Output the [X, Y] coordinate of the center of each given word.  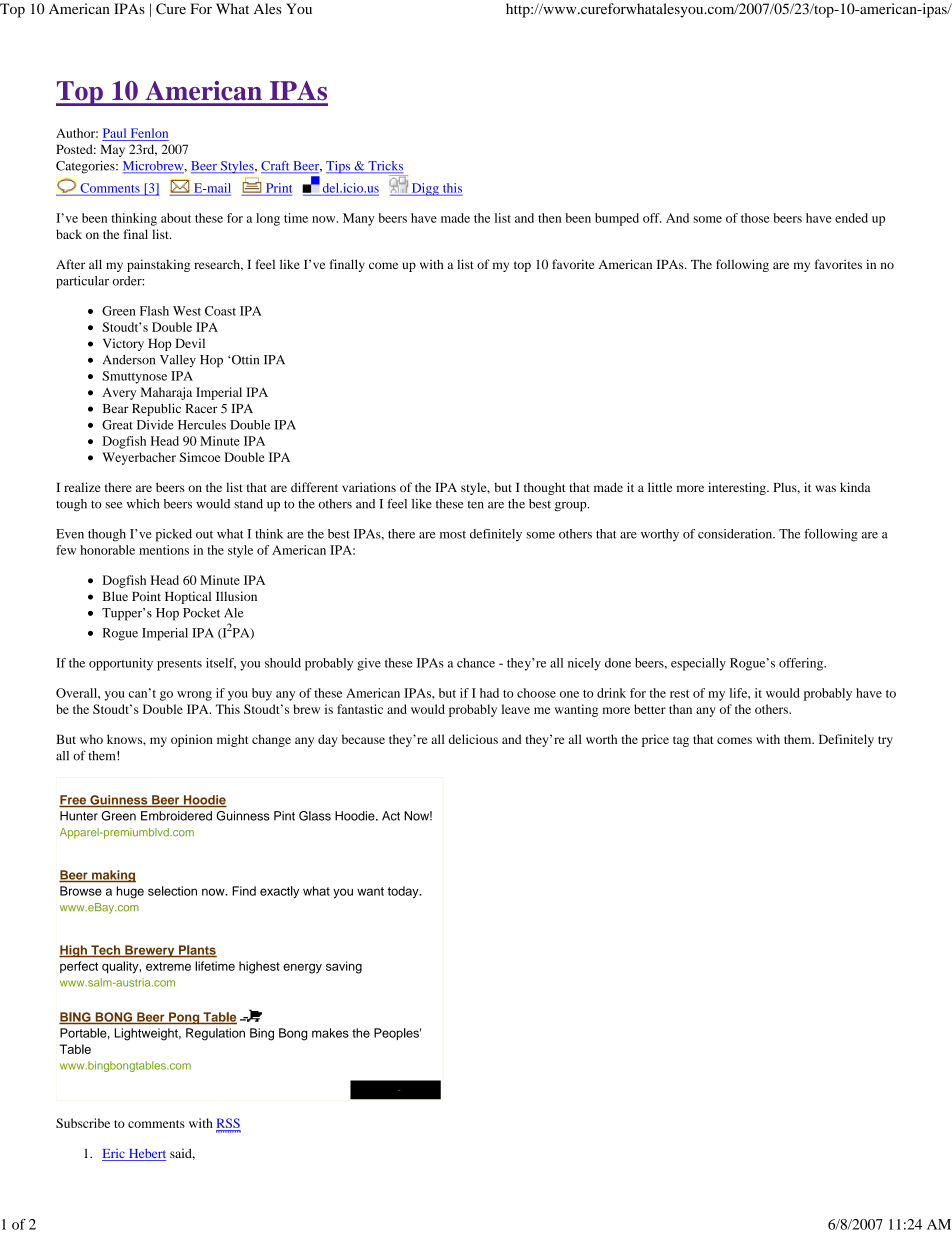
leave [516, 709]
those [755, 218]
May [112, 150]
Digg [425, 189]
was [825, 488]
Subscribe [83, 1123]
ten [475, 504]
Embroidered [176, 816]
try [885, 741]
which [143, 504]
